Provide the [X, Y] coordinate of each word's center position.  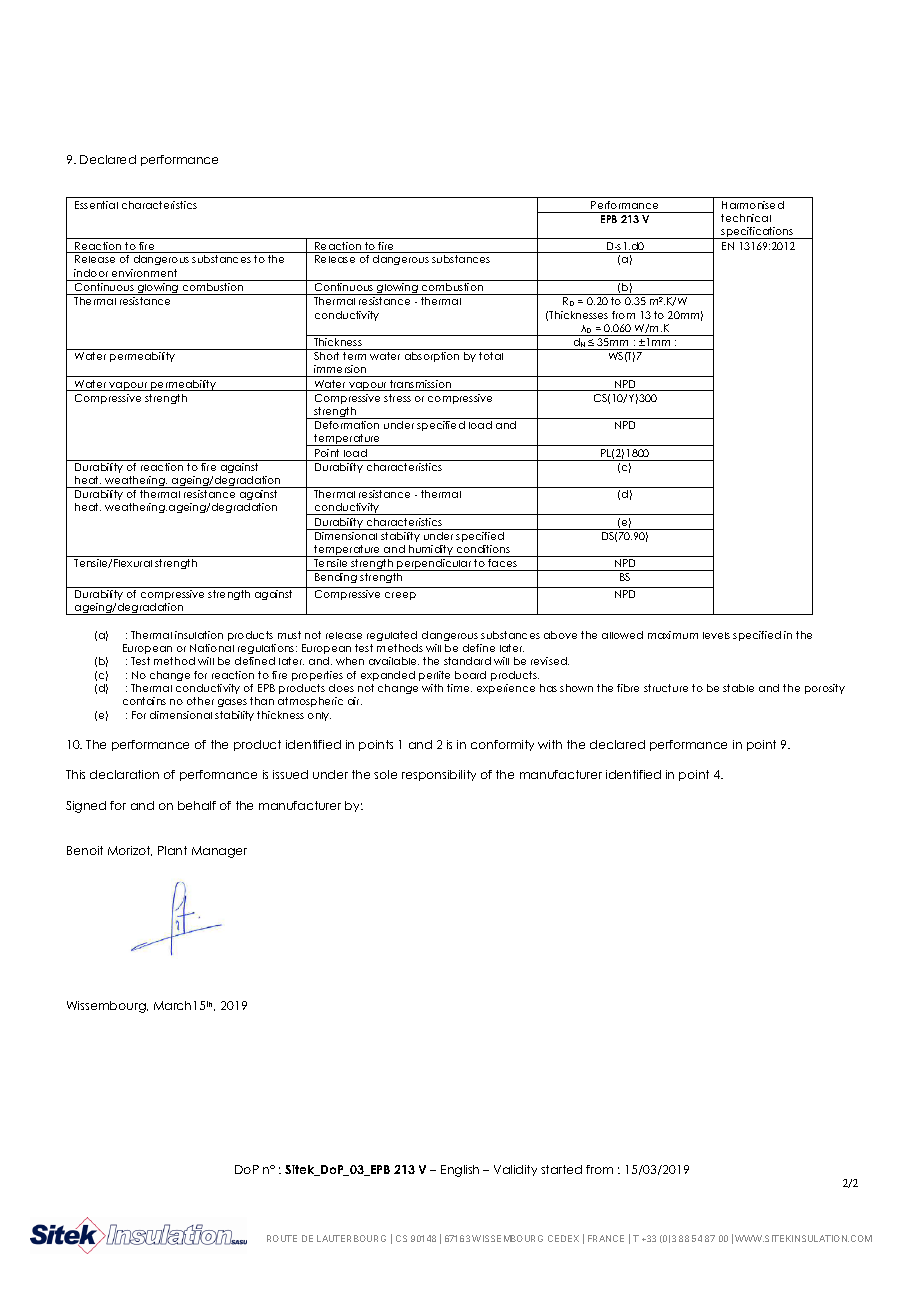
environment [144, 273]
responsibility [439, 775]
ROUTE [282, 1238]
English [460, 1171]
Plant [172, 850]
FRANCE [606, 1238]
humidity [431, 551]
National [212, 648]
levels [716, 635]
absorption [432, 357]
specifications [757, 233]
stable [738, 688]
